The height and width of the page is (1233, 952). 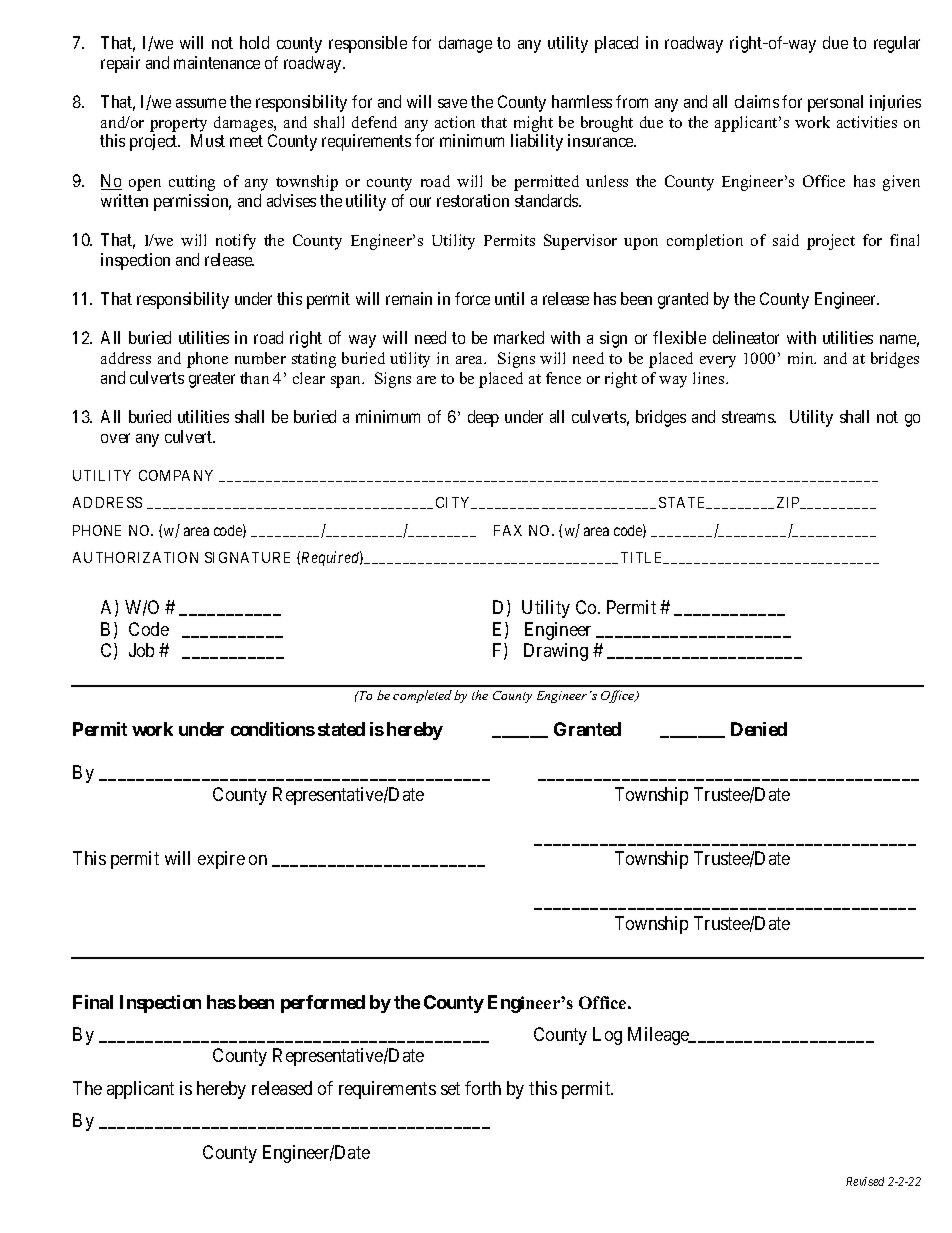 What do you see at coordinates (835, 103) in the page?
I see `personal` at bounding box center [835, 103].
